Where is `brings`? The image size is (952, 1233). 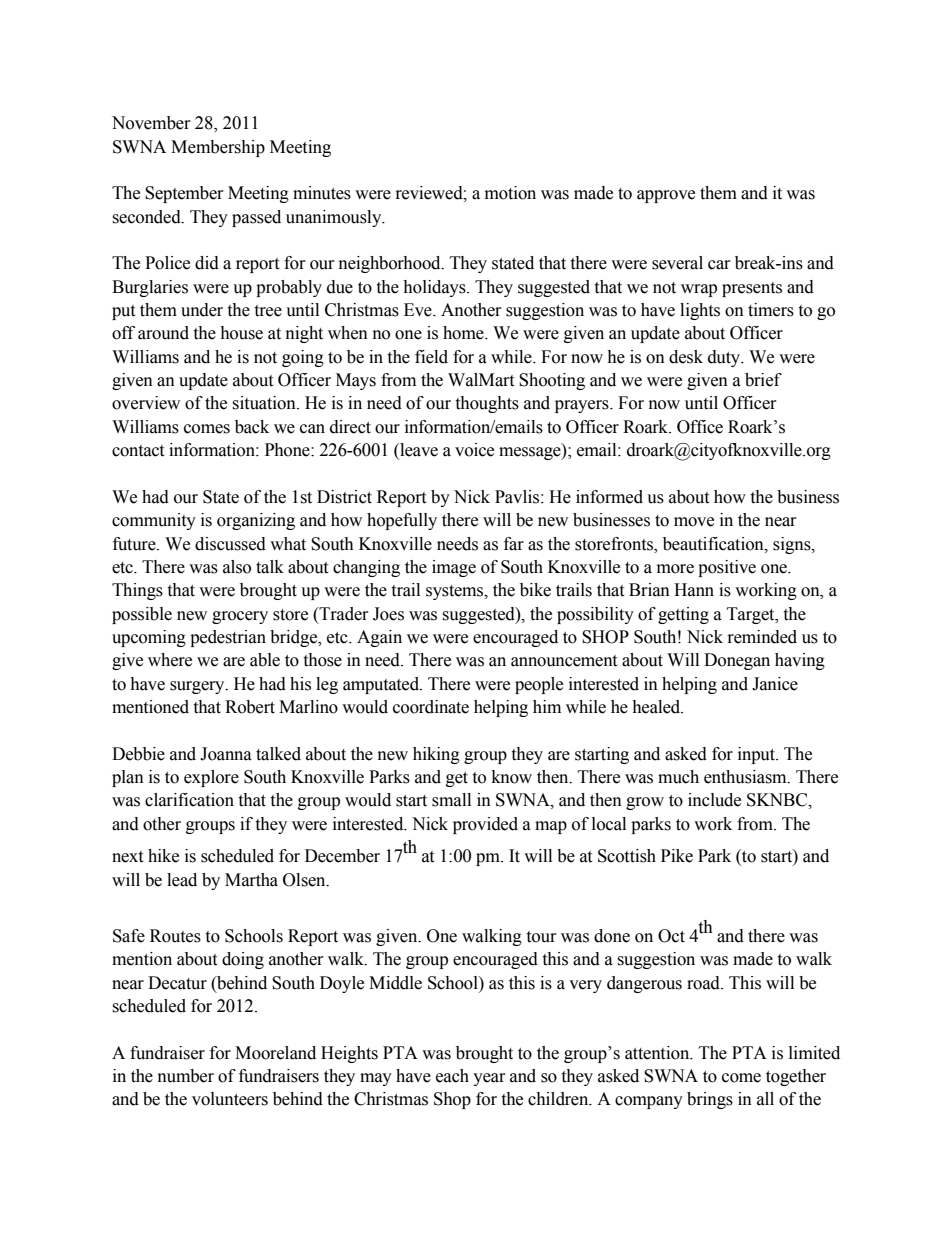
brings is located at coordinates (710, 1100).
